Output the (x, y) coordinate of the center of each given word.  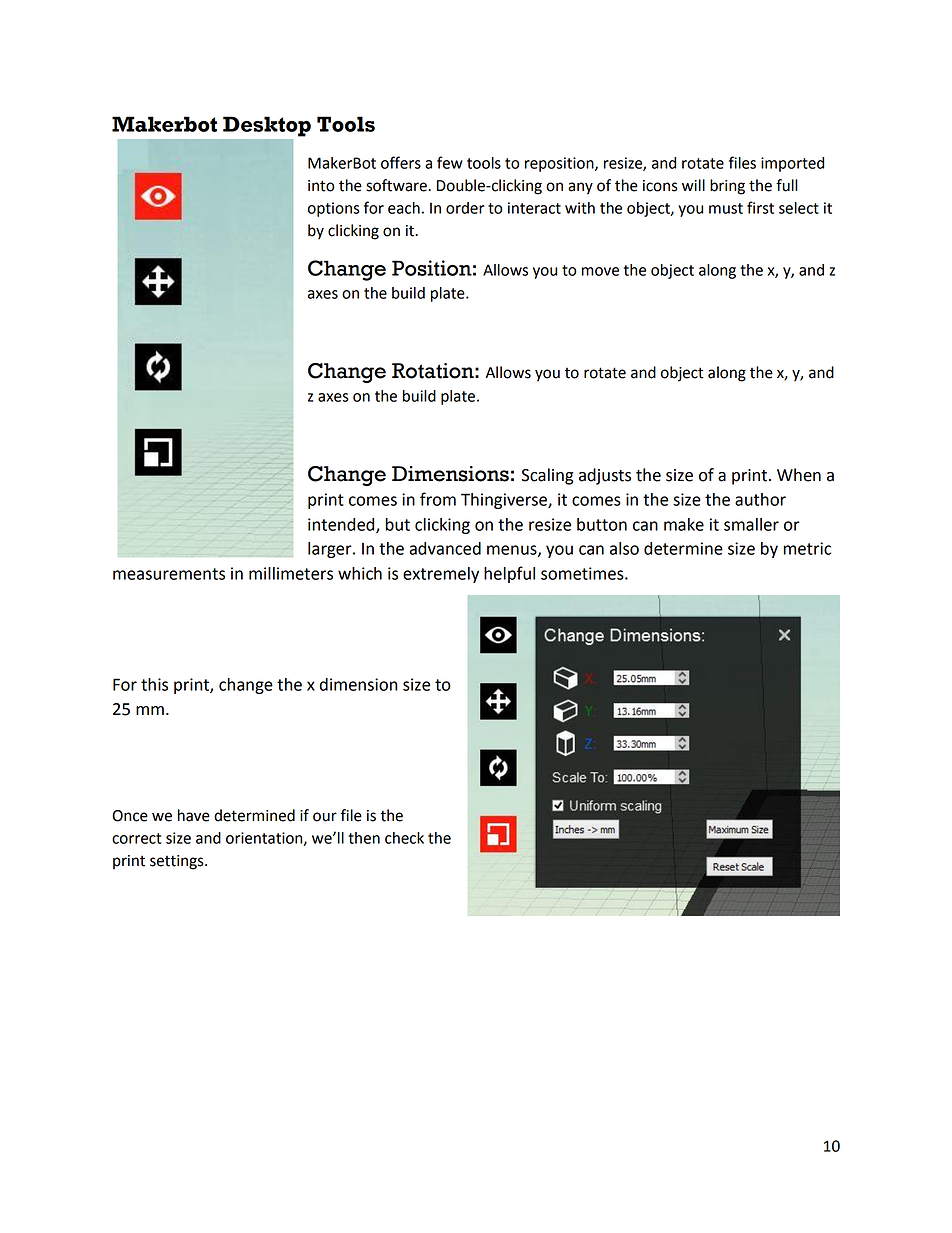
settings (178, 862)
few (450, 162)
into (321, 186)
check (404, 838)
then (364, 838)
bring (727, 187)
